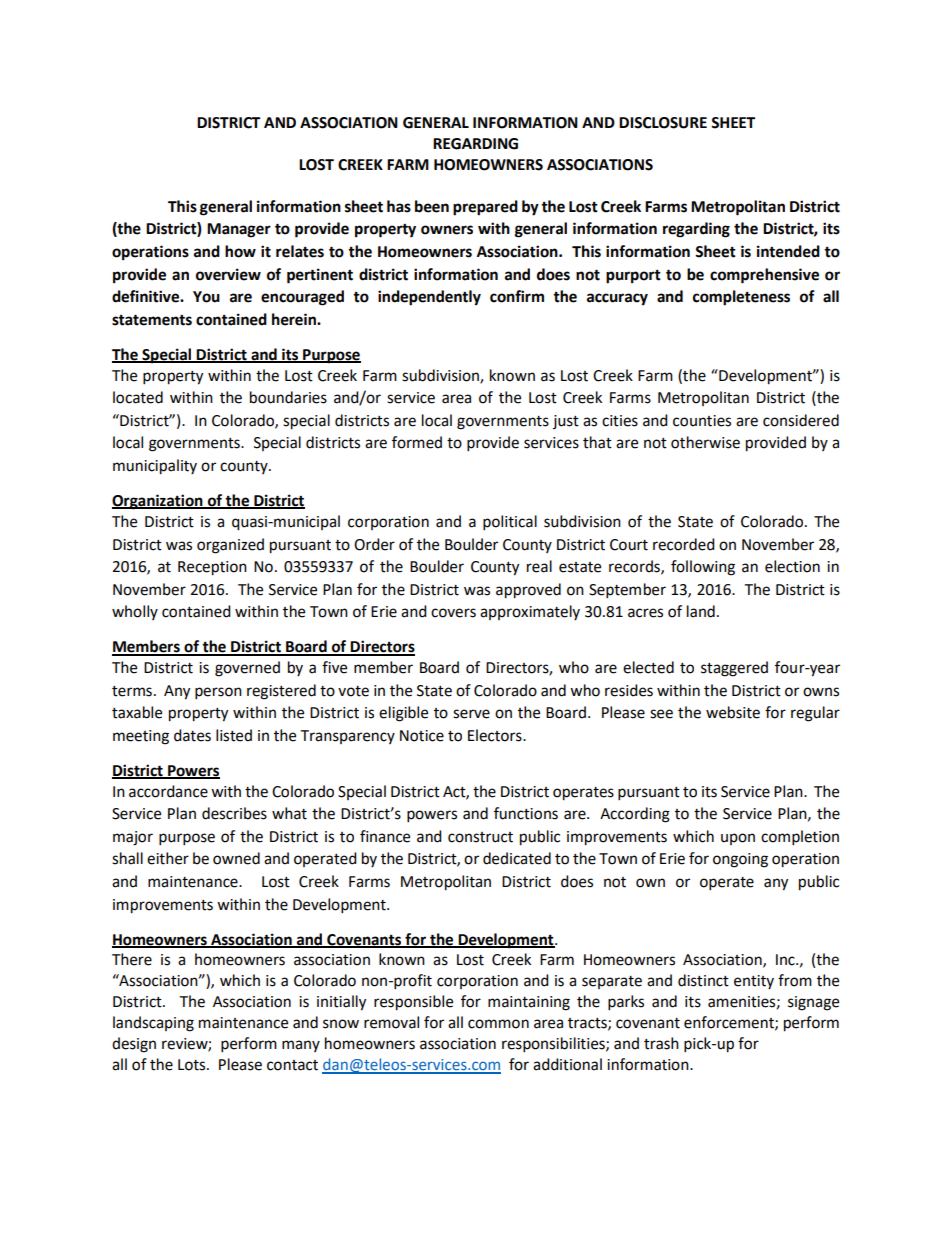  Describe the element at coordinates (453, 613) in the document. I see `covers` at that location.
